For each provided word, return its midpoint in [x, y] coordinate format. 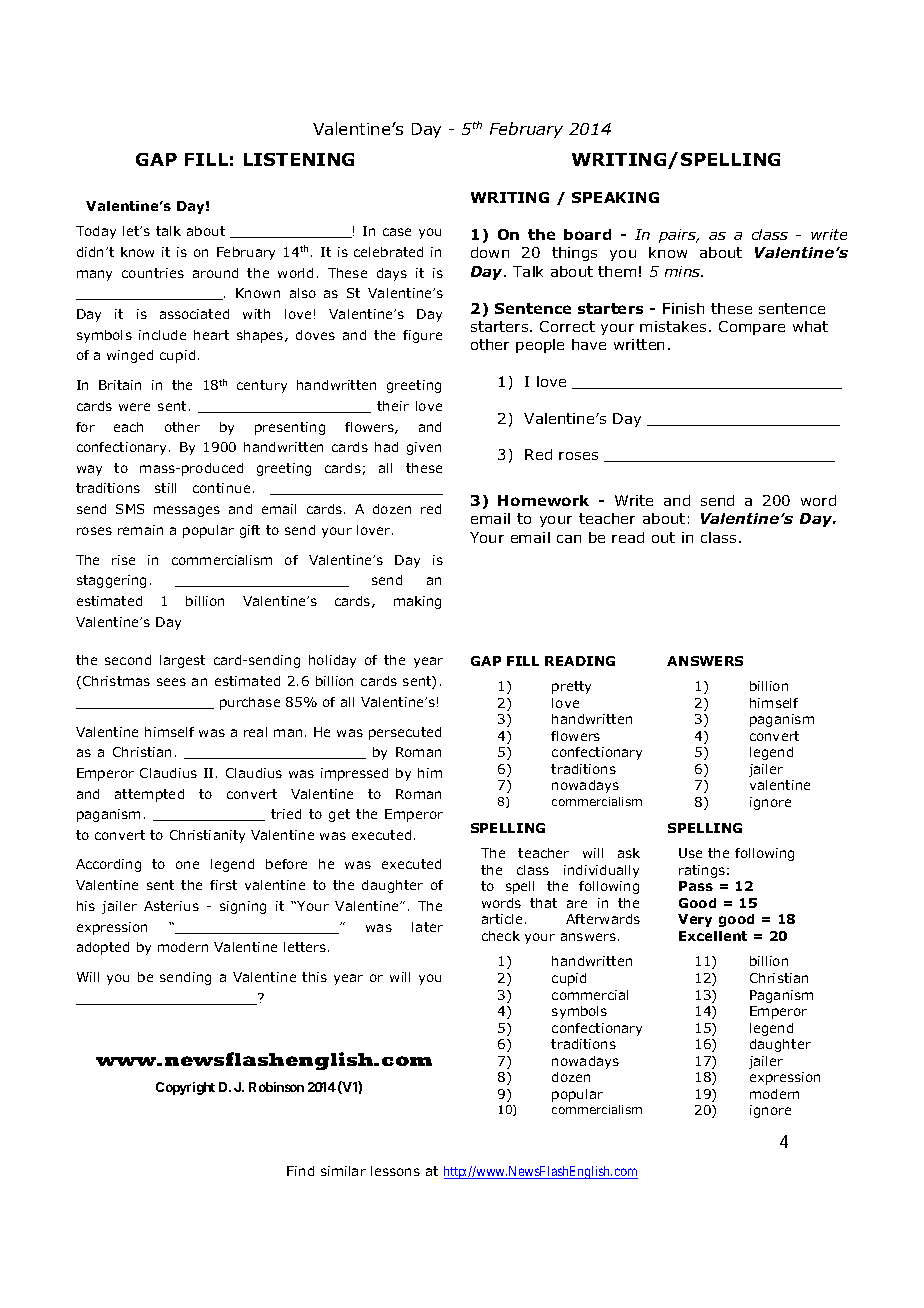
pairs [678, 236]
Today [96, 232]
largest [182, 661]
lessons [395, 1171]
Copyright [185, 1088]
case [397, 232]
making [417, 602]
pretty [571, 687]
